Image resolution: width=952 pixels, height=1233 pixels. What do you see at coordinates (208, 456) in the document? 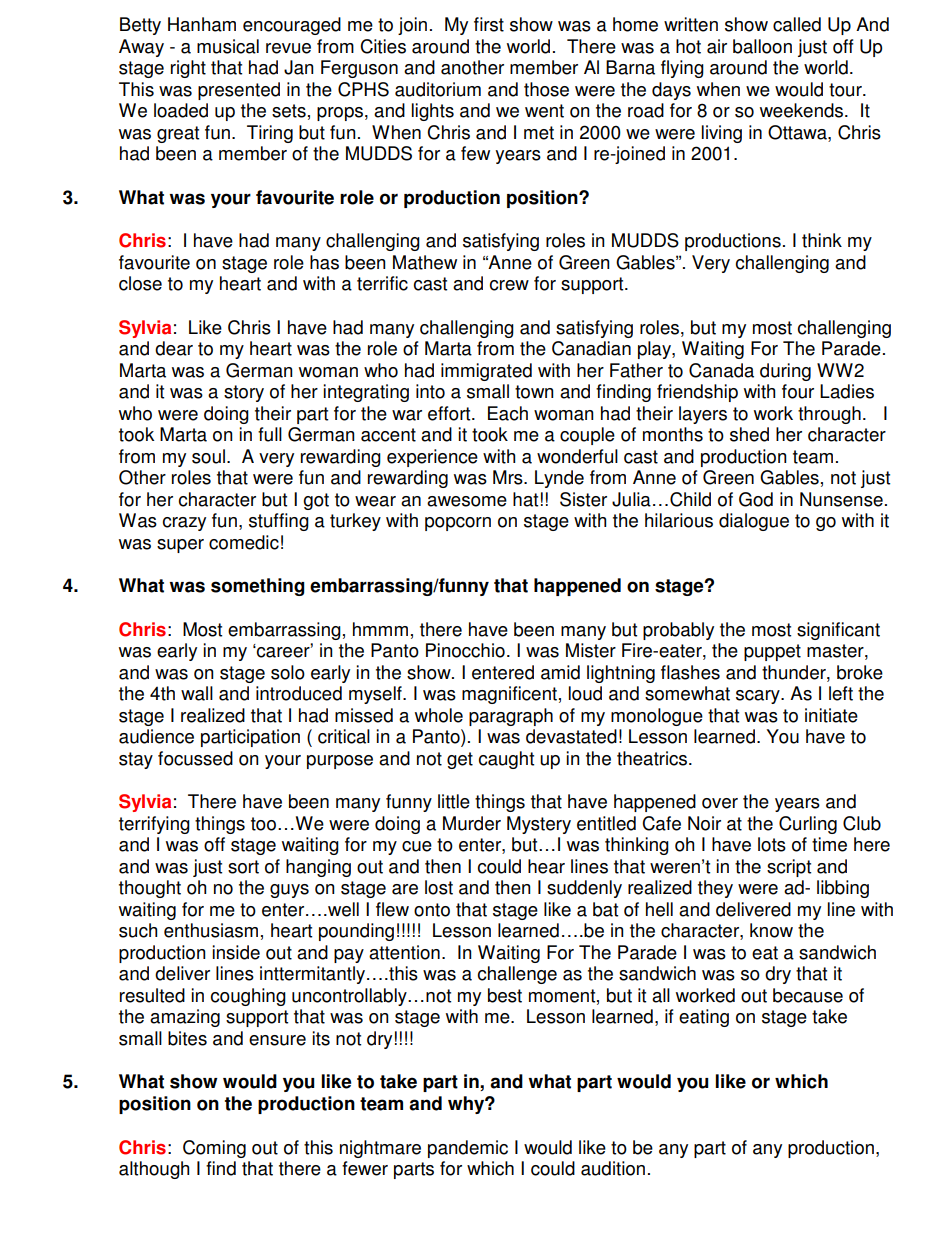
I see `soul` at bounding box center [208, 456].
